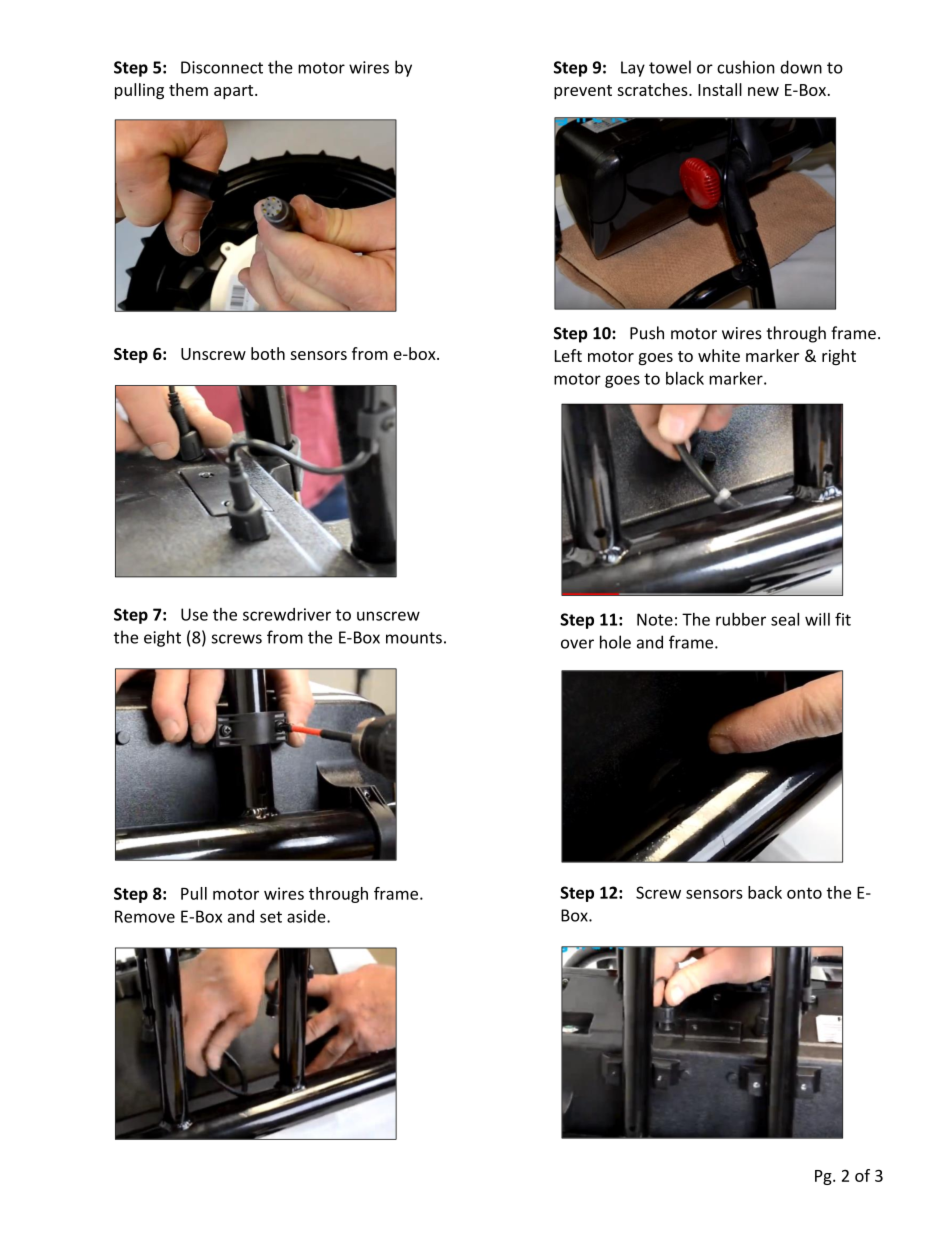 This image has height=1233, width=952. I want to click on mounts, so click(414, 638).
